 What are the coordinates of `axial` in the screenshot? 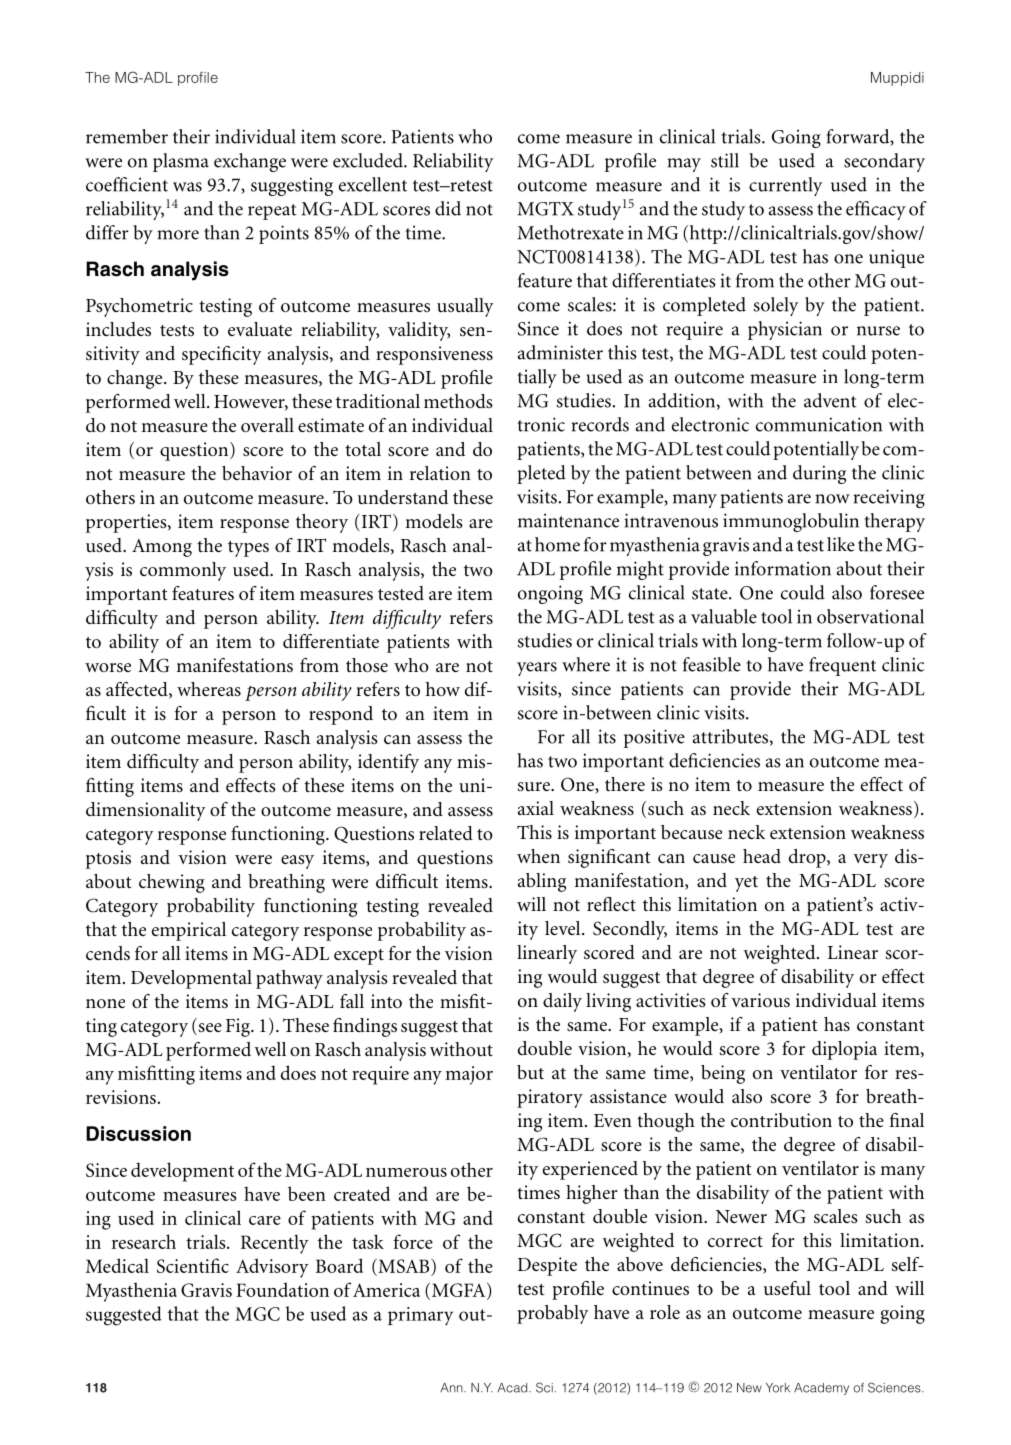 It's located at (536, 808).
